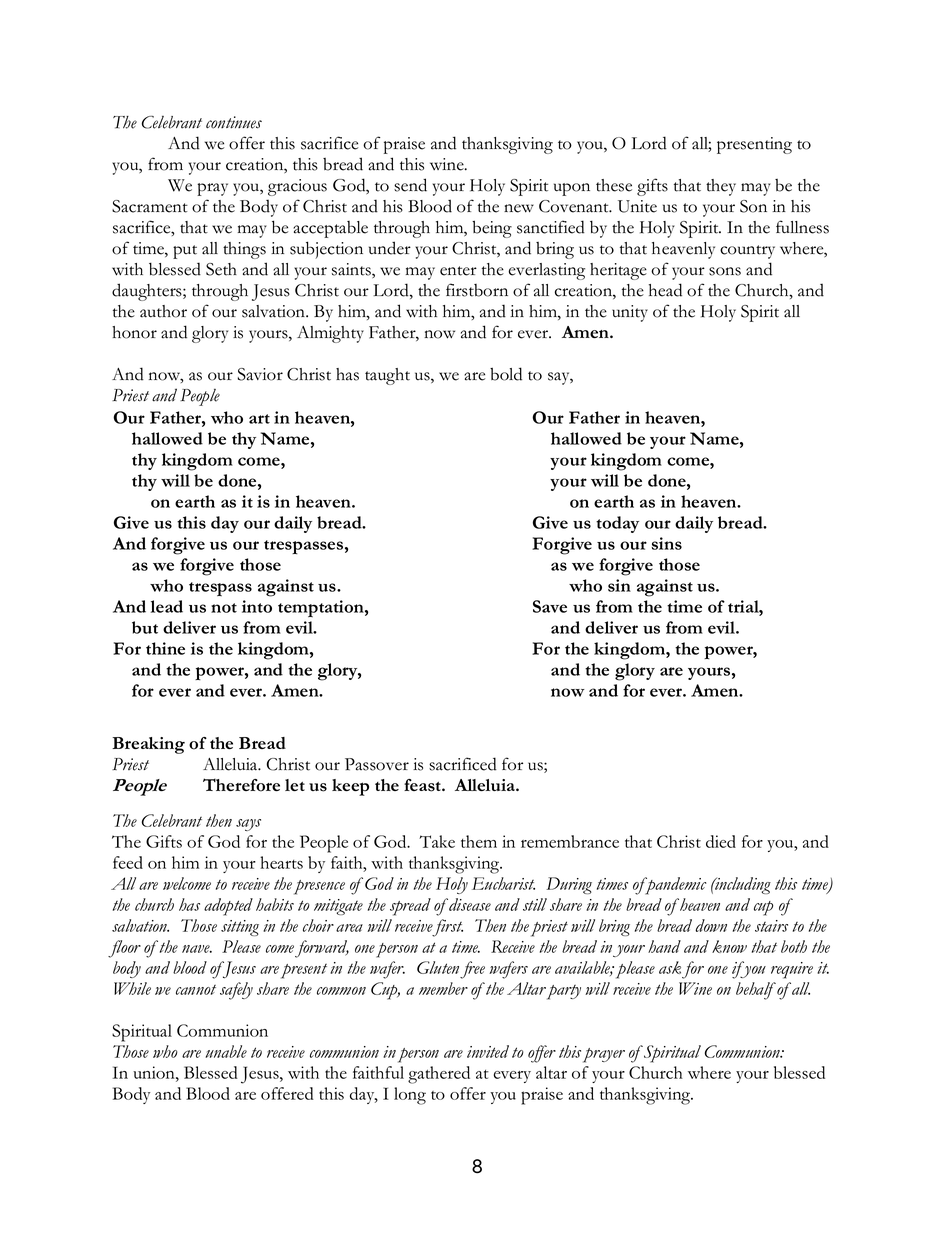  Describe the element at coordinates (550, 606) in the document. I see `Save` at that location.
